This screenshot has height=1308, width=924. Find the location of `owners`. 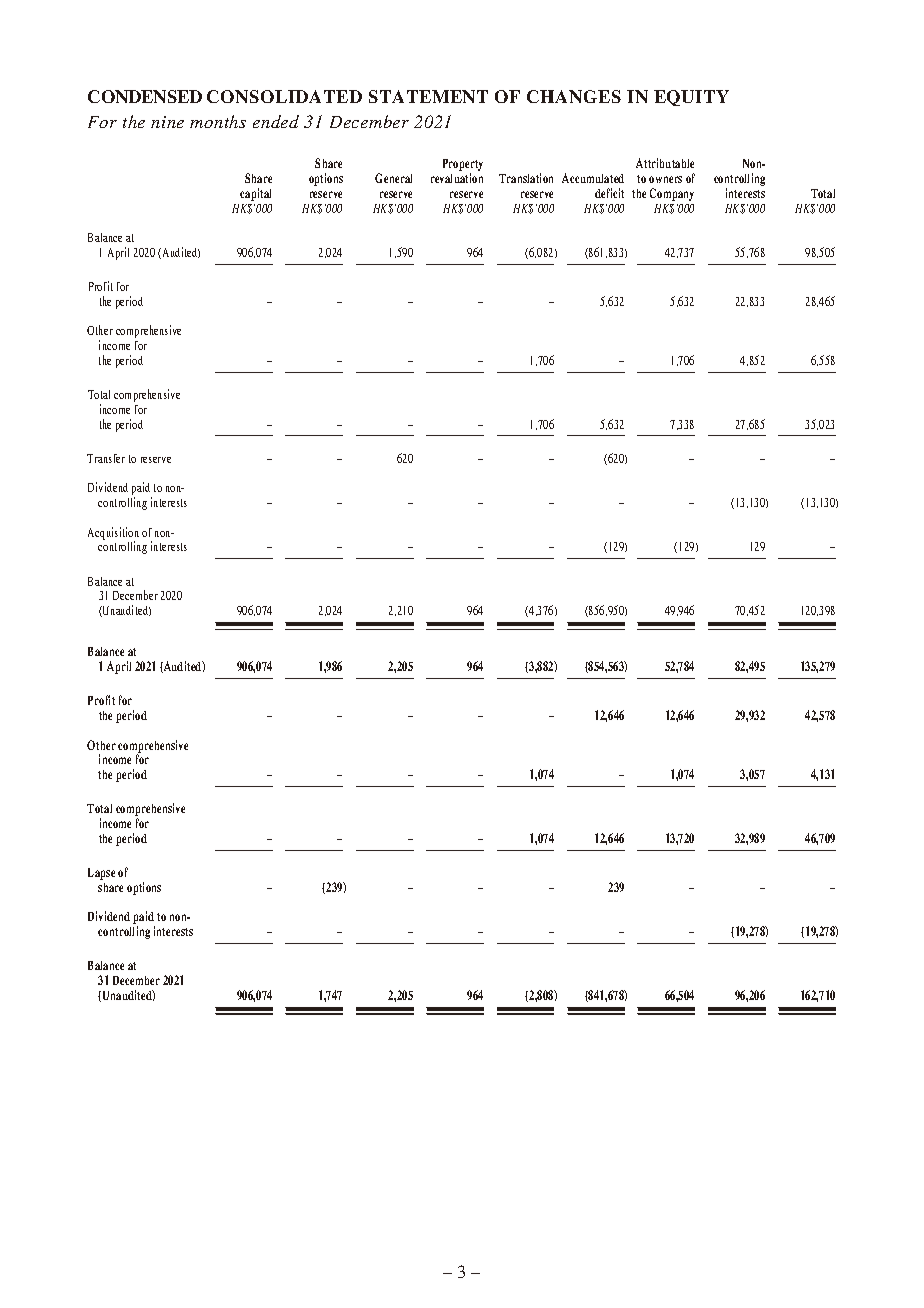

owners is located at coordinates (665, 179).
